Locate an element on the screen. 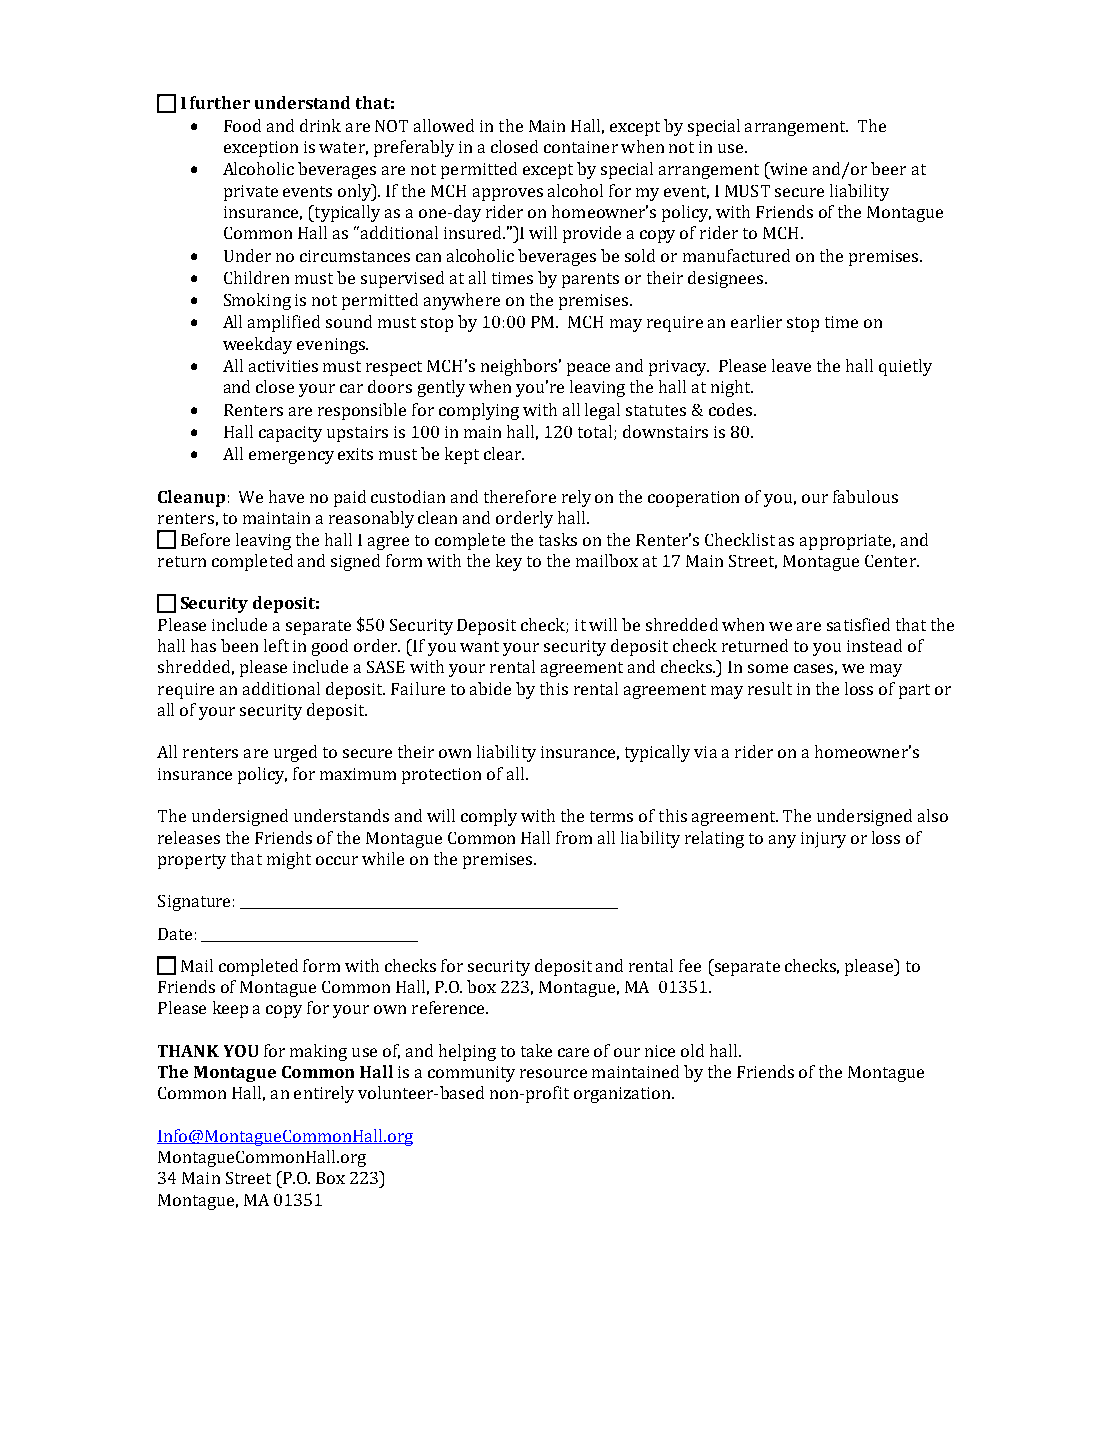  beer is located at coordinates (888, 168).
